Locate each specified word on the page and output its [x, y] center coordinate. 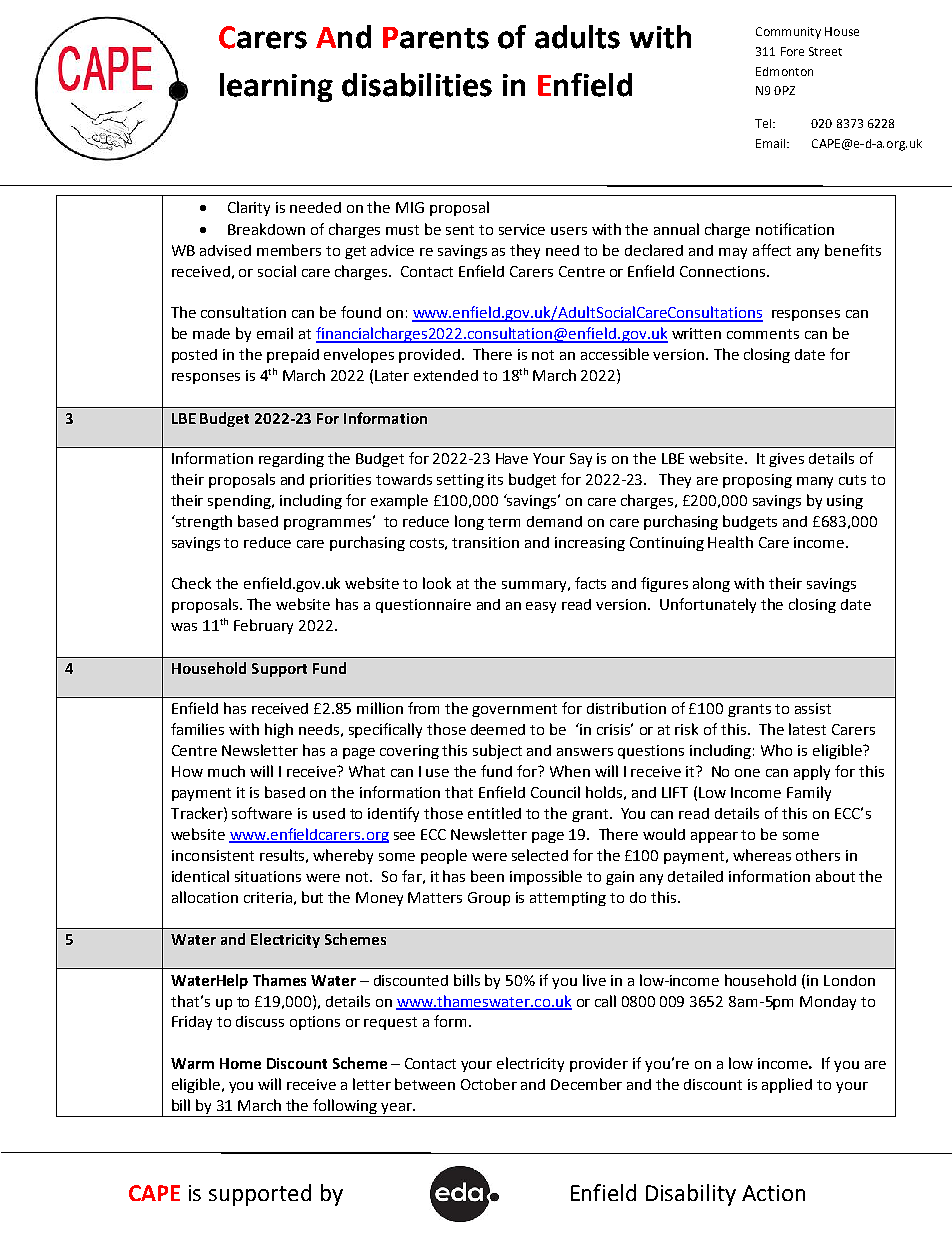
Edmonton [784, 71]
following [345, 1106]
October [489, 1084]
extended [446, 375]
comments [763, 334]
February [263, 626]
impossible [546, 877]
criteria [268, 897]
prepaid [293, 356]
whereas [762, 855]
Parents [436, 38]
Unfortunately [708, 605]
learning [276, 87]
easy [541, 607]
